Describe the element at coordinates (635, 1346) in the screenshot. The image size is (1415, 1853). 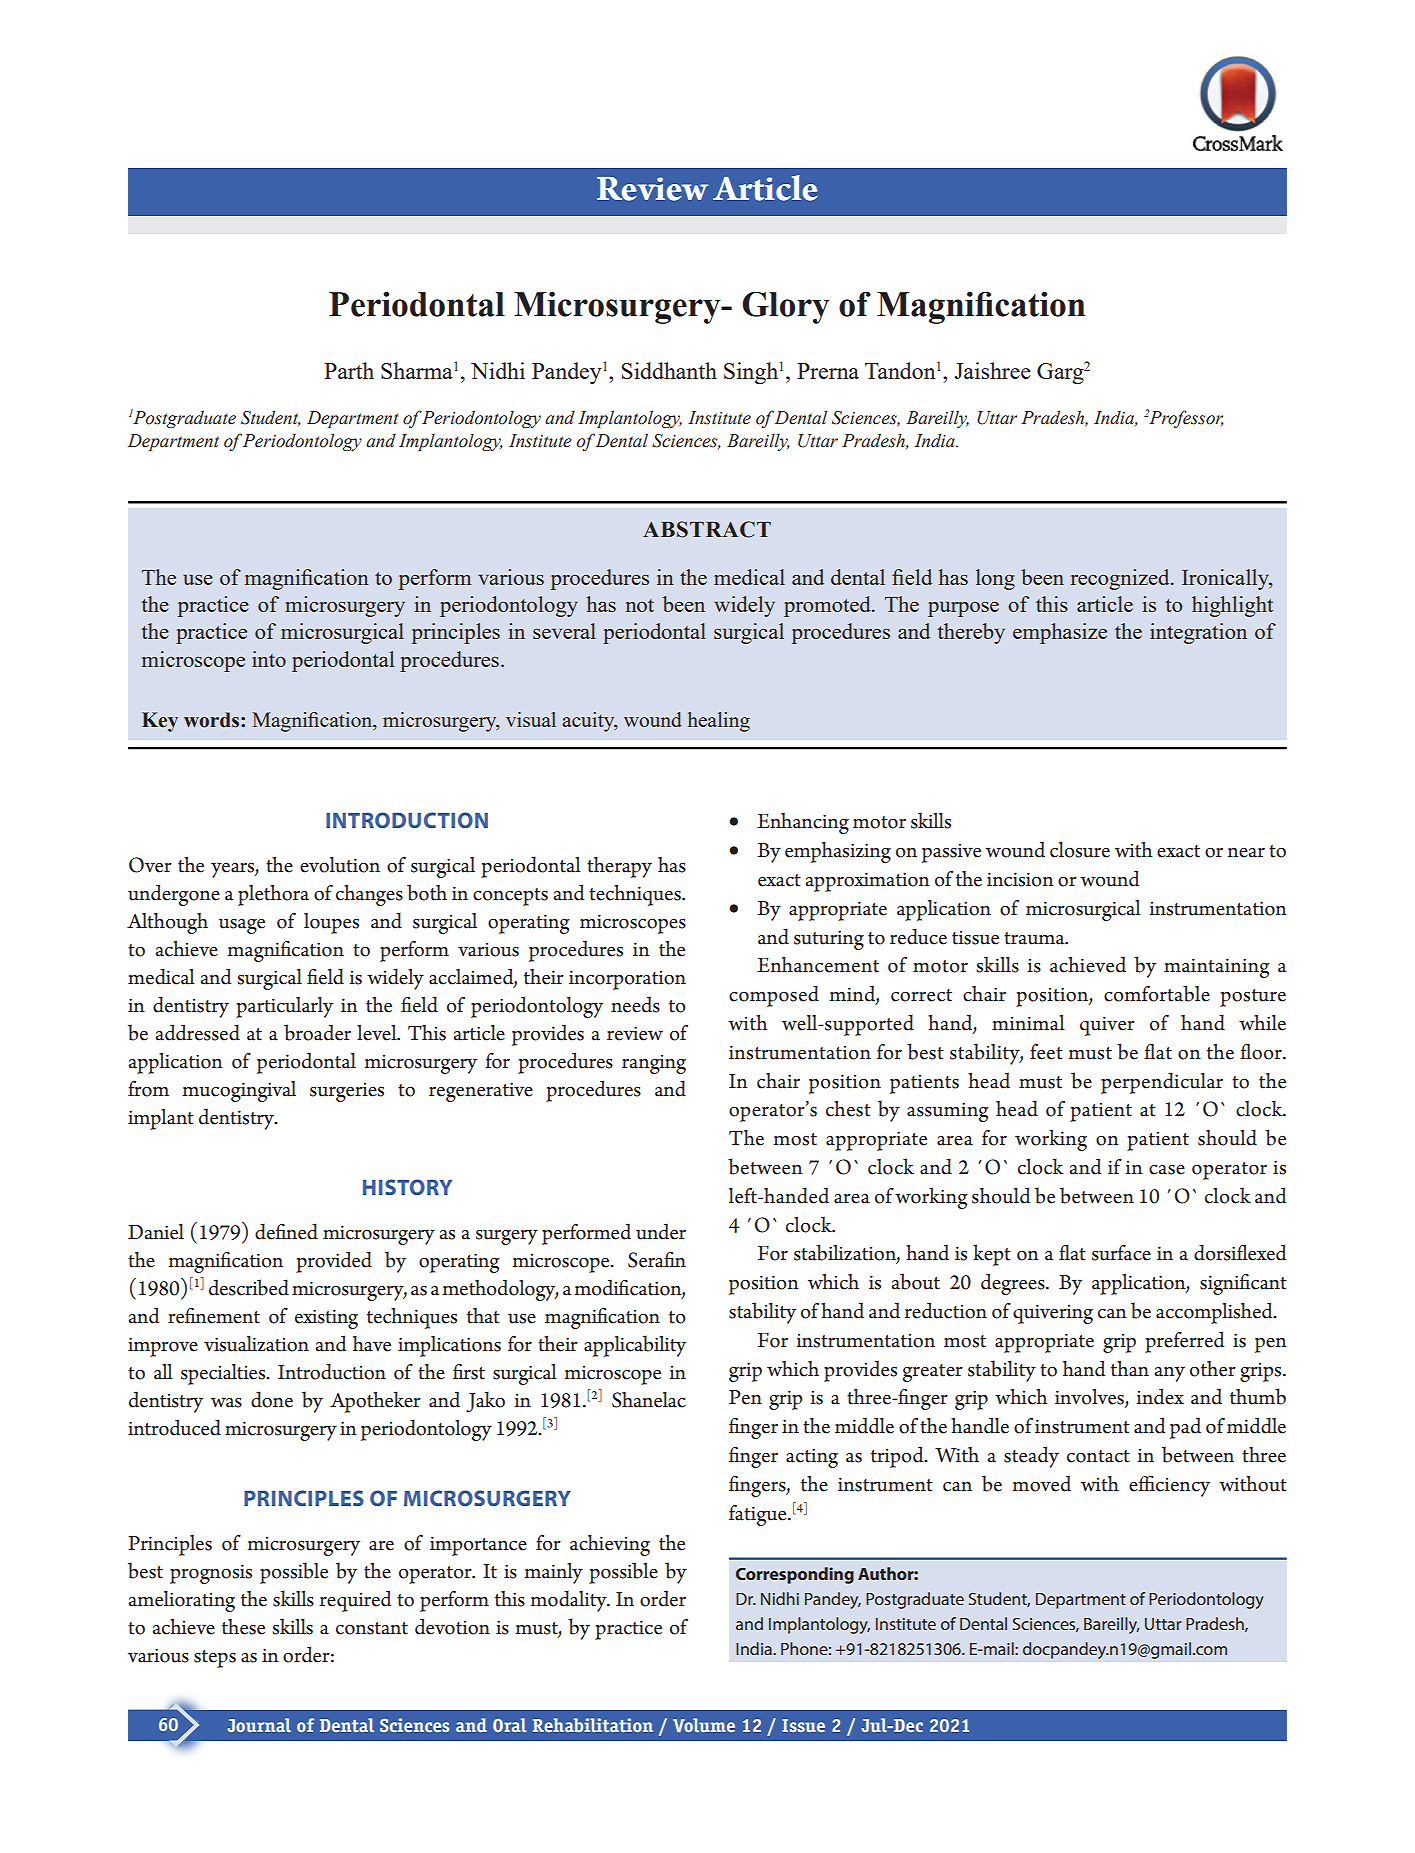
I see `applicability` at that location.
